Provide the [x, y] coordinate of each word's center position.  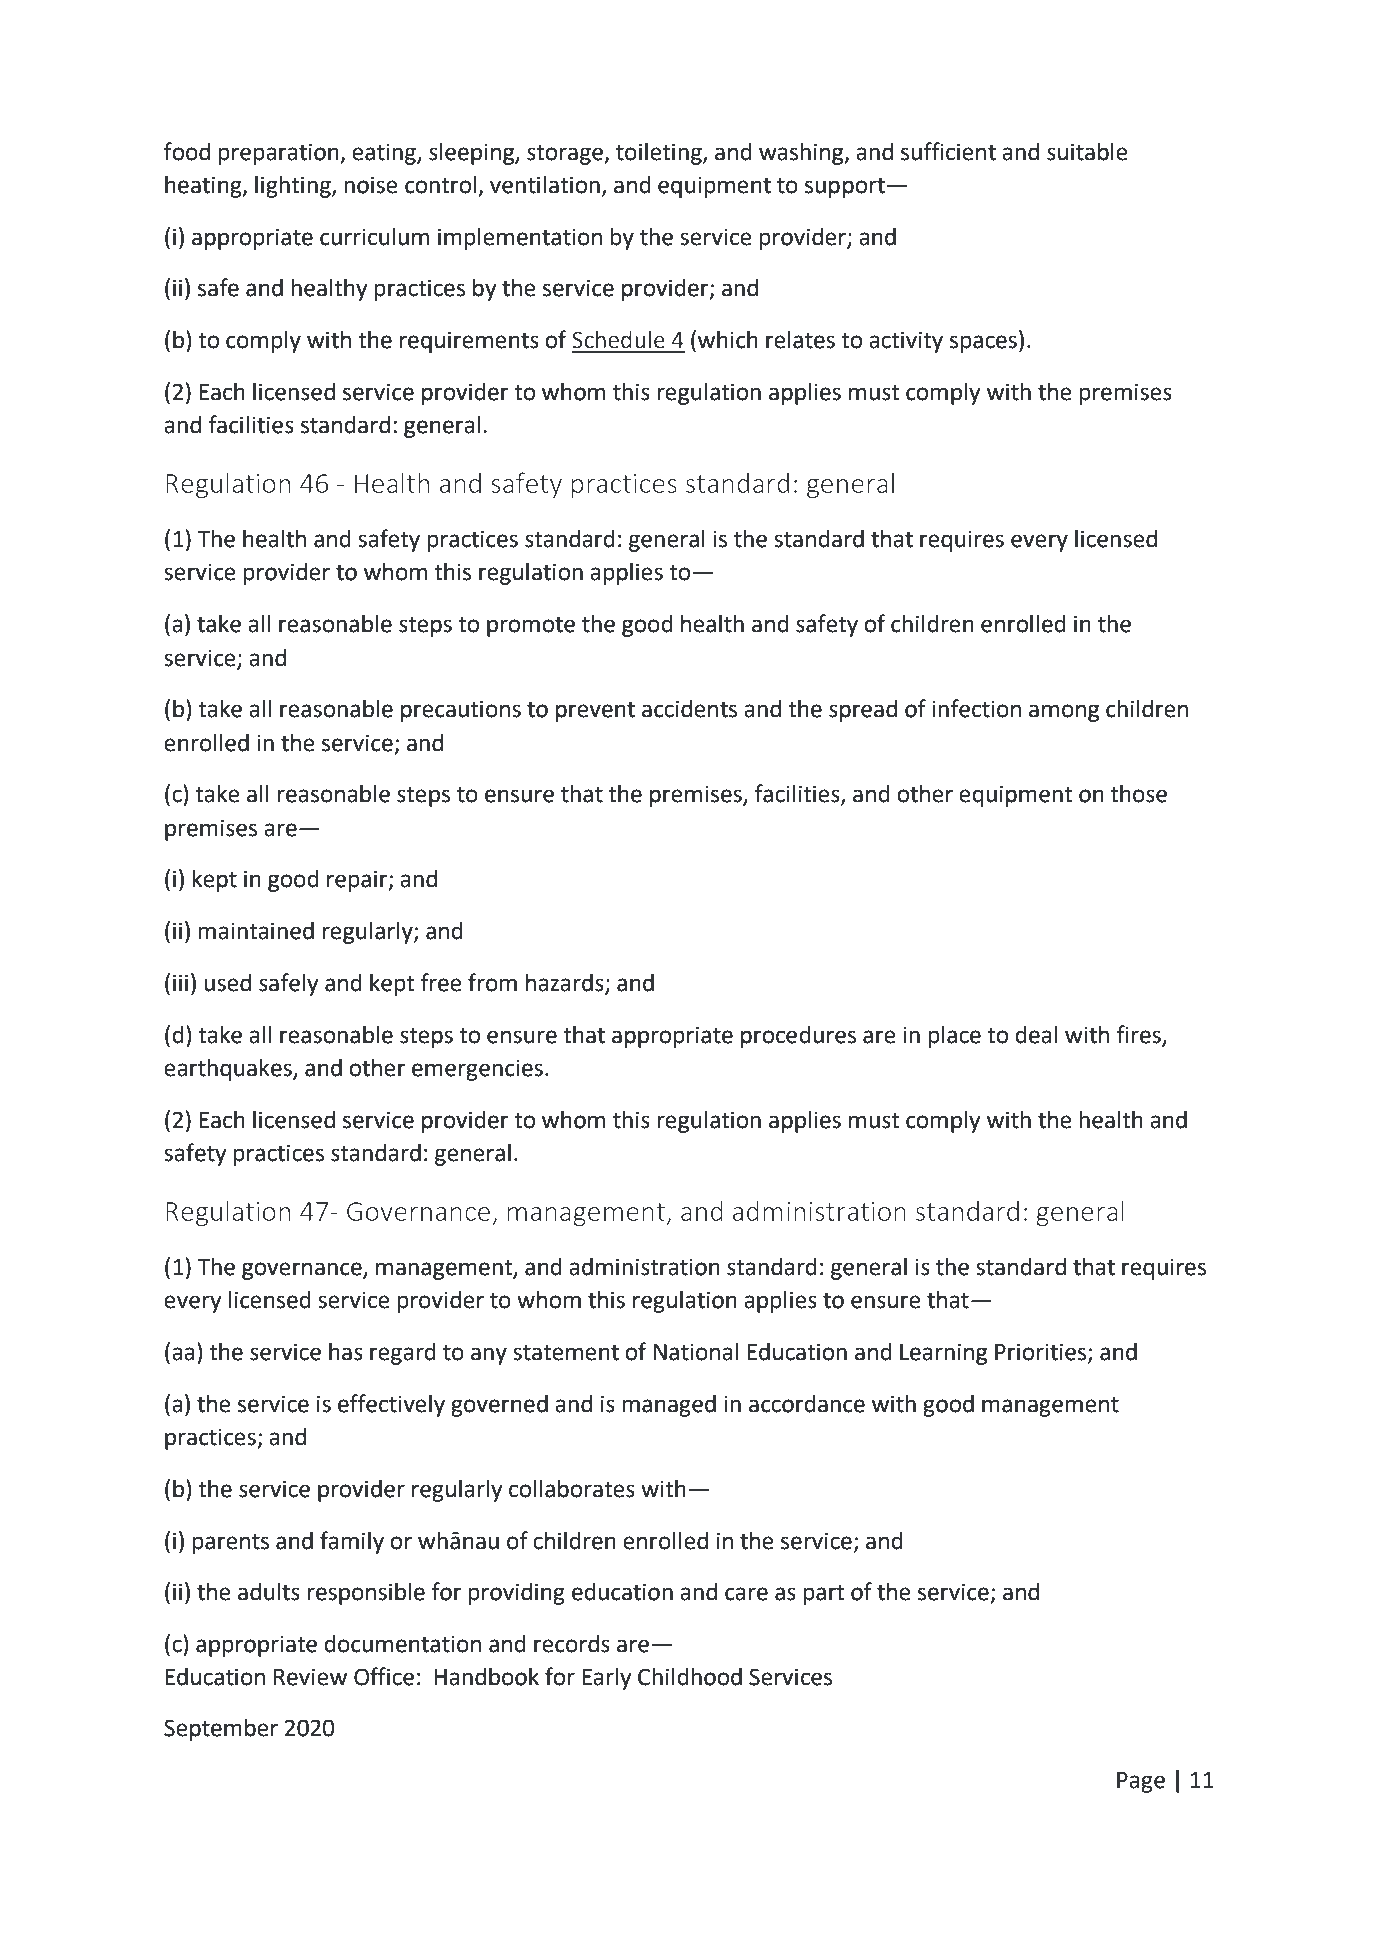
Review [310, 1677]
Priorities [1042, 1353]
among [1064, 713]
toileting [660, 154]
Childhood [690, 1677]
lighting [294, 187]
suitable [1087, 152]
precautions [461, 711]
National [696, 1352]
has [346, 1352]
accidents [689, 709]
